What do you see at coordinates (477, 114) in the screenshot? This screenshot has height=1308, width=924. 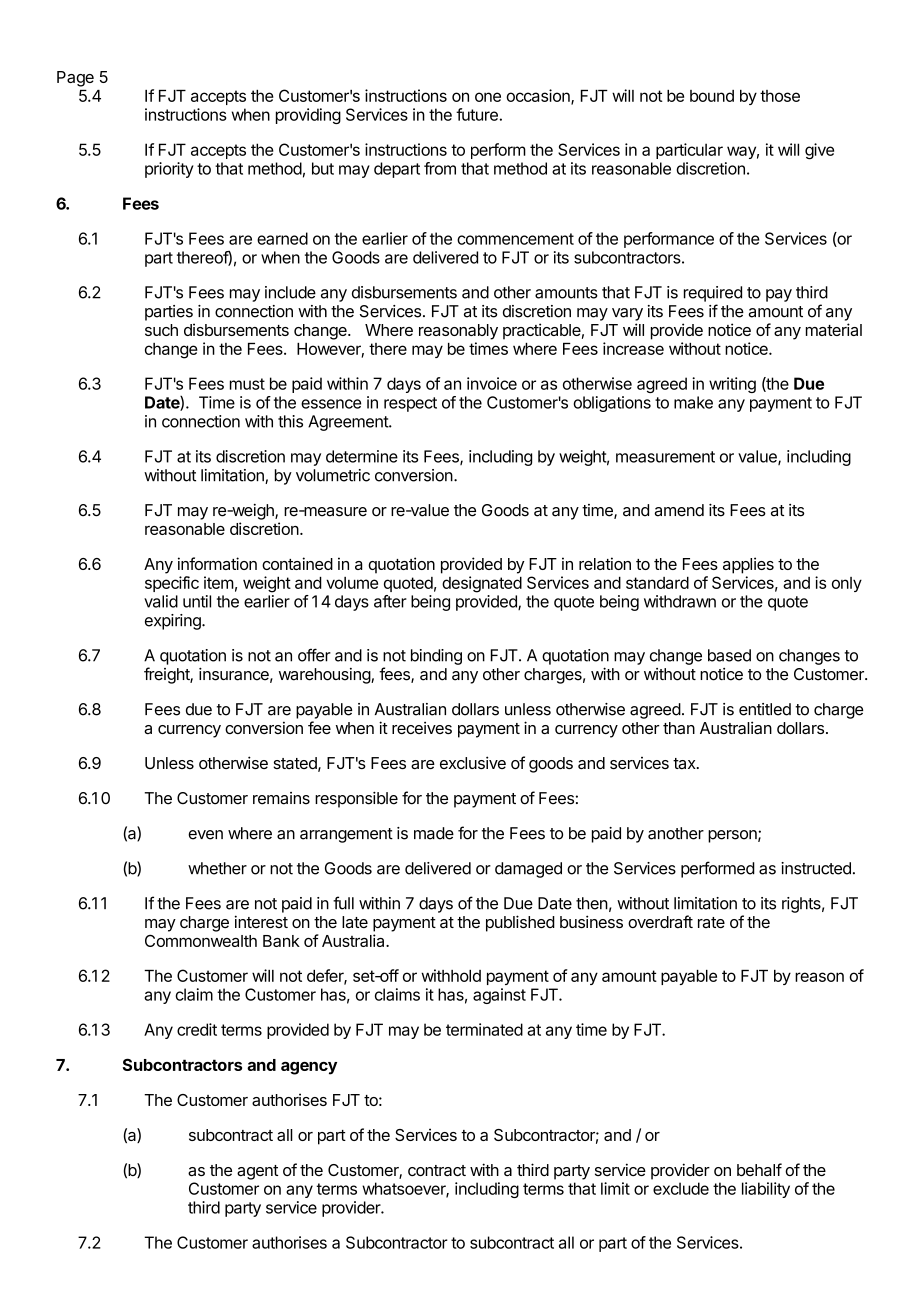 I see `future` at bounding box center [477, 114].
